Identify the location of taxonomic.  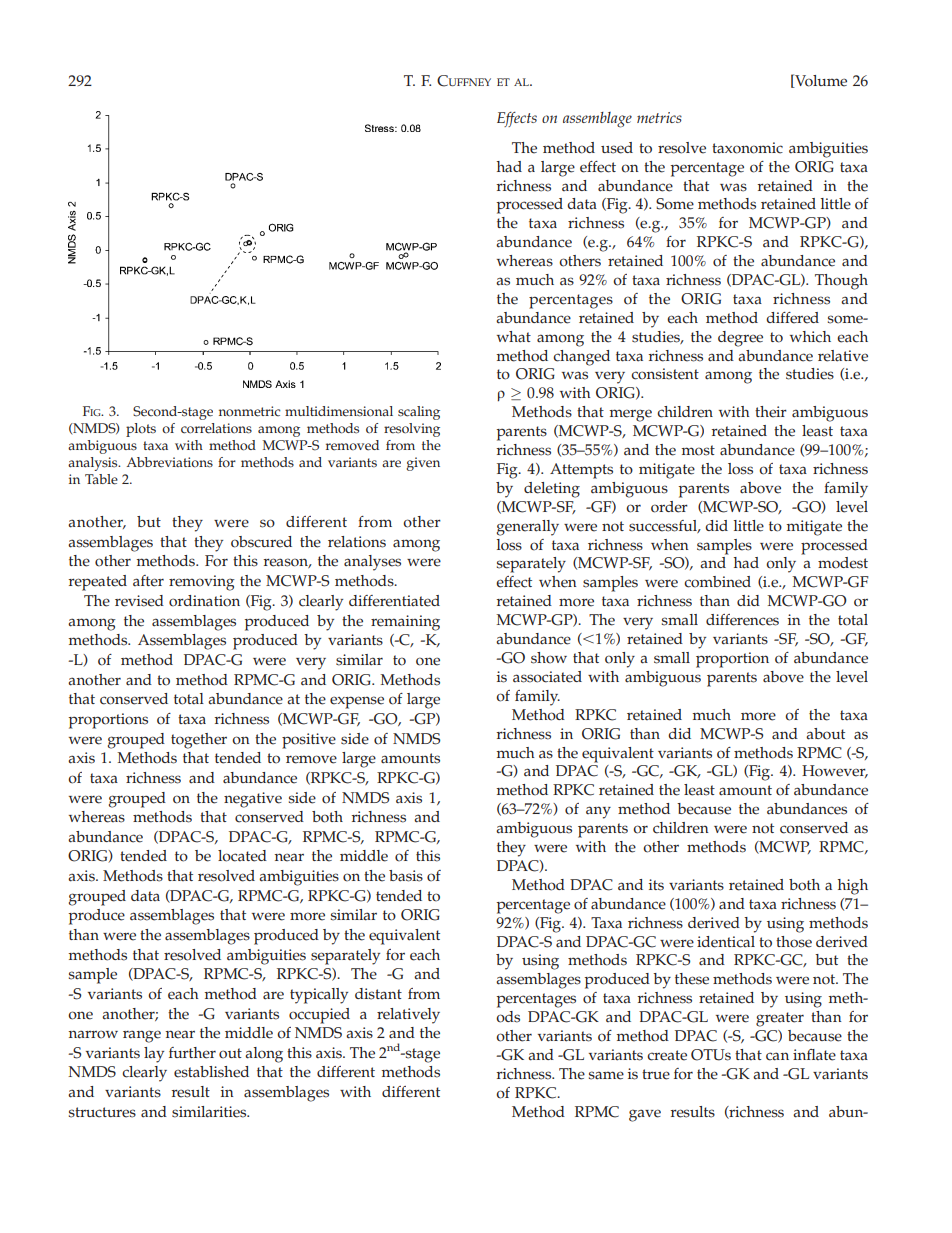
(747, 148).
